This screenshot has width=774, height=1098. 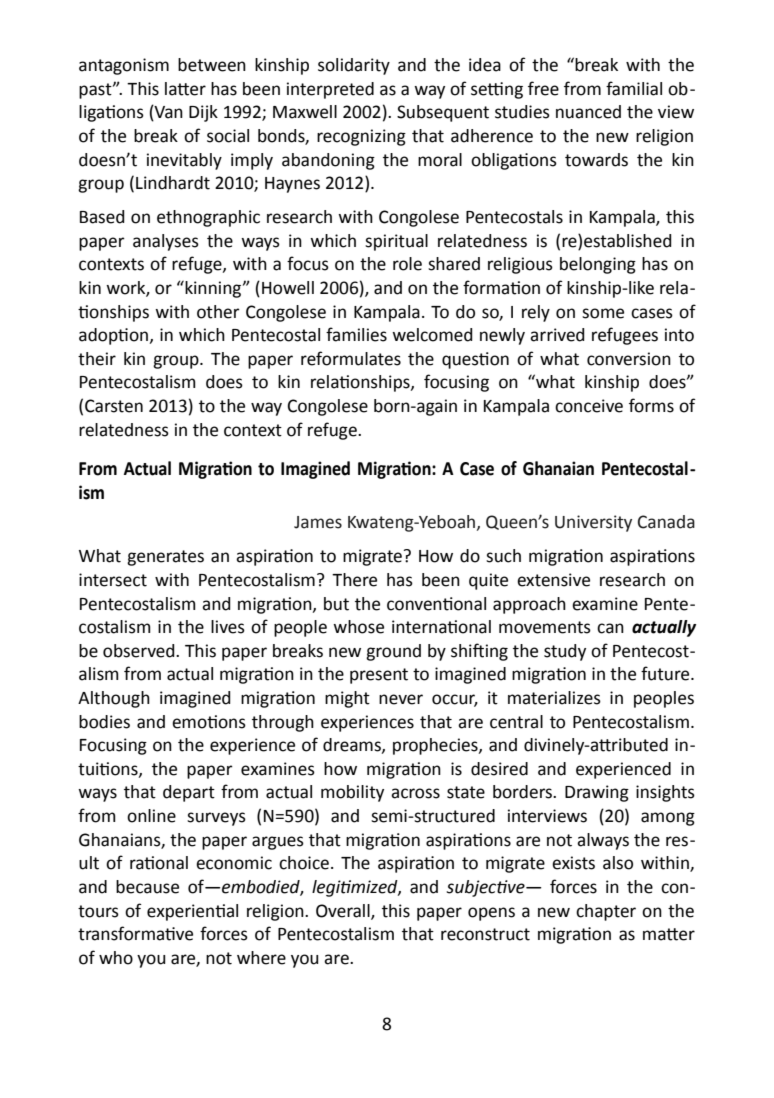 I want to click on other, so click(x=218, y=312).
